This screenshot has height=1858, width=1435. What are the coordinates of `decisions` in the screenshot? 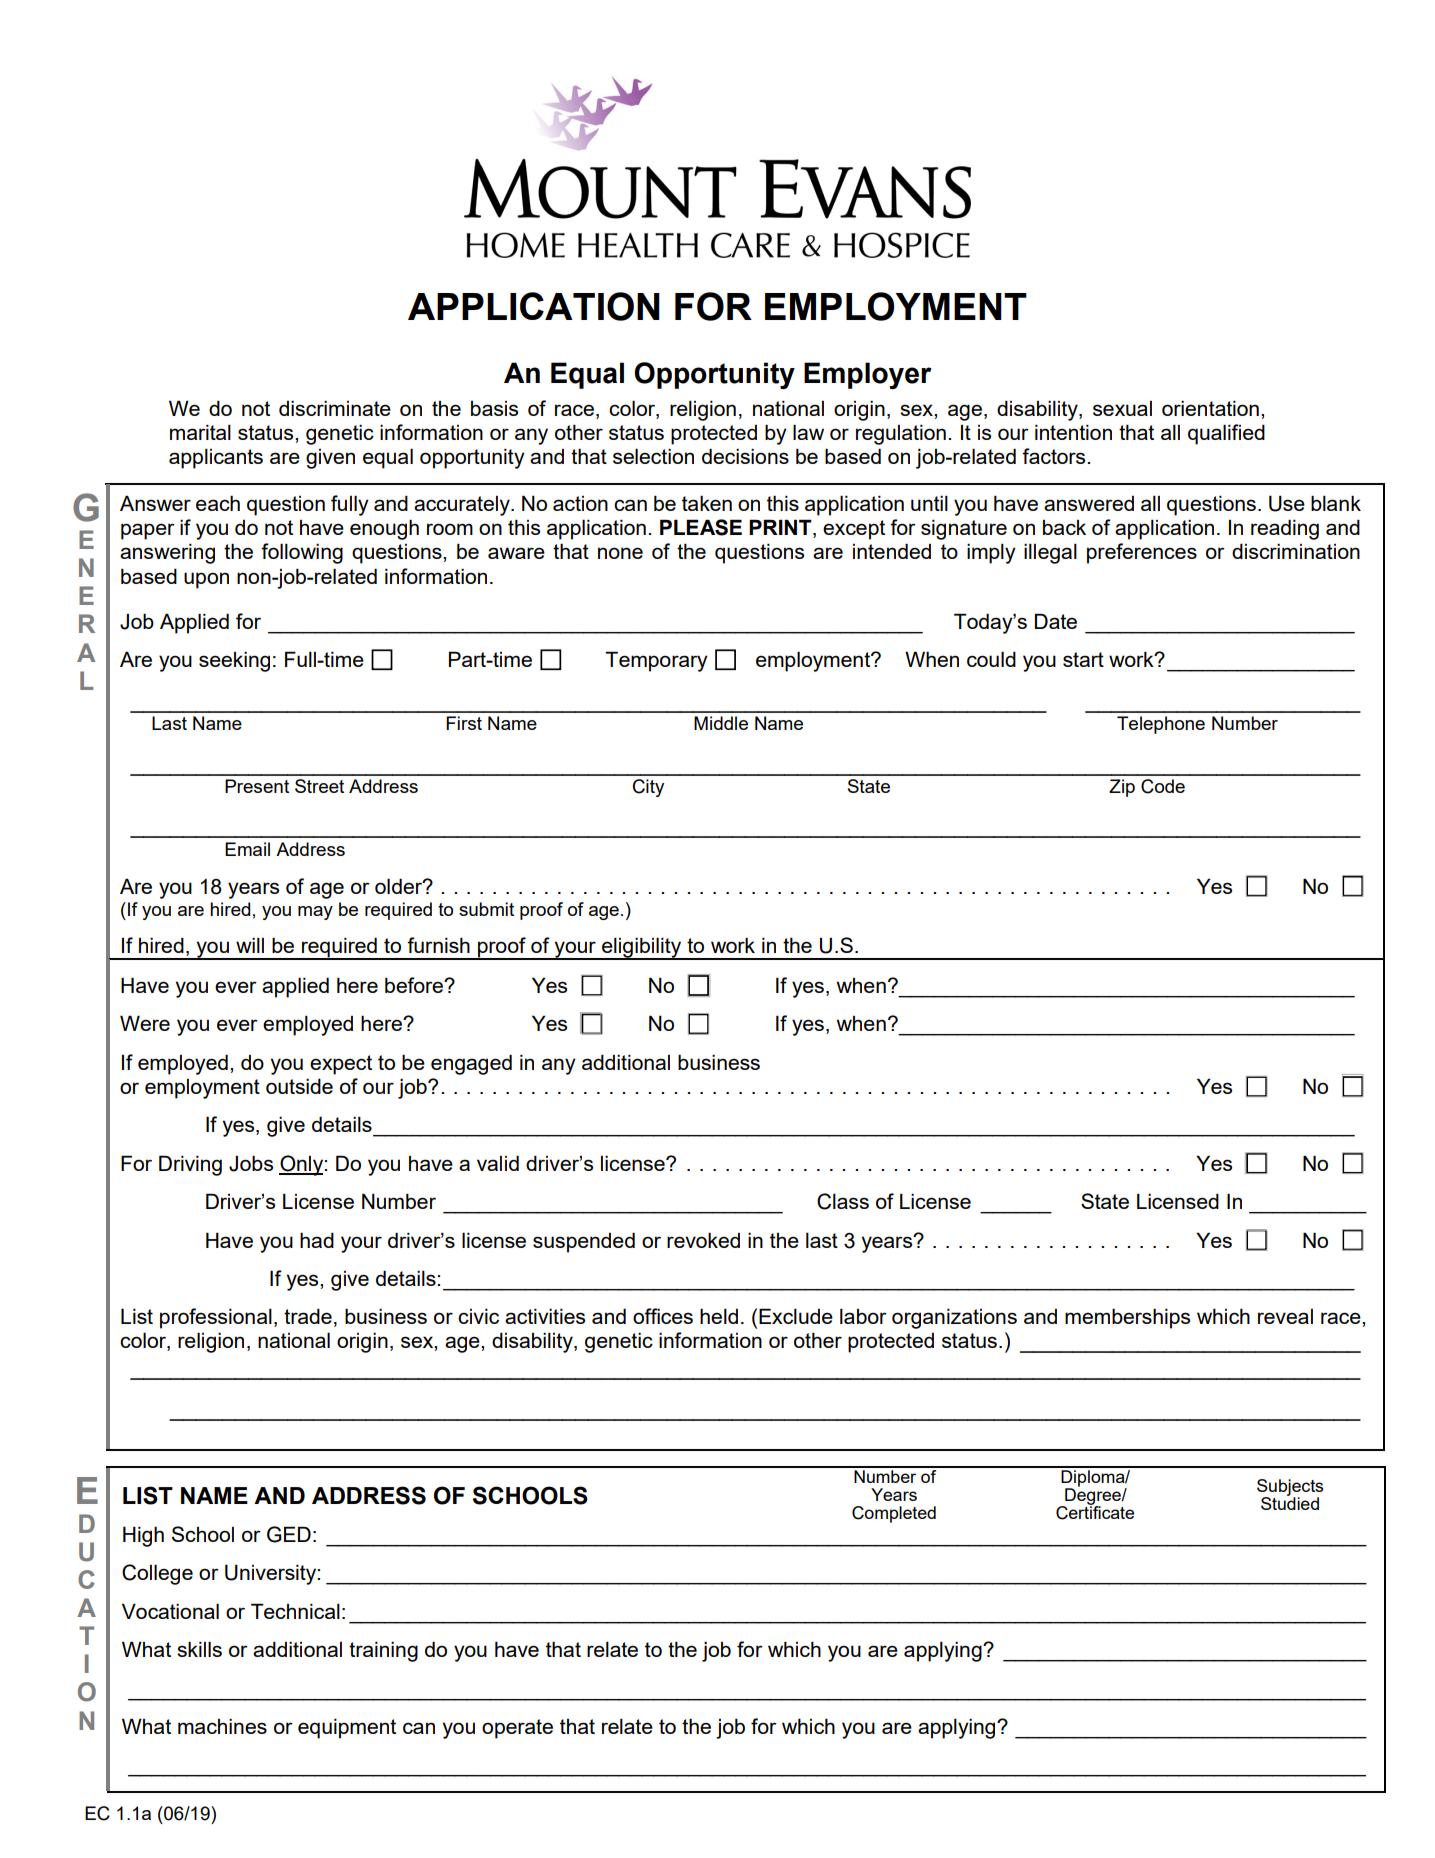 It's located at (745, 456).
